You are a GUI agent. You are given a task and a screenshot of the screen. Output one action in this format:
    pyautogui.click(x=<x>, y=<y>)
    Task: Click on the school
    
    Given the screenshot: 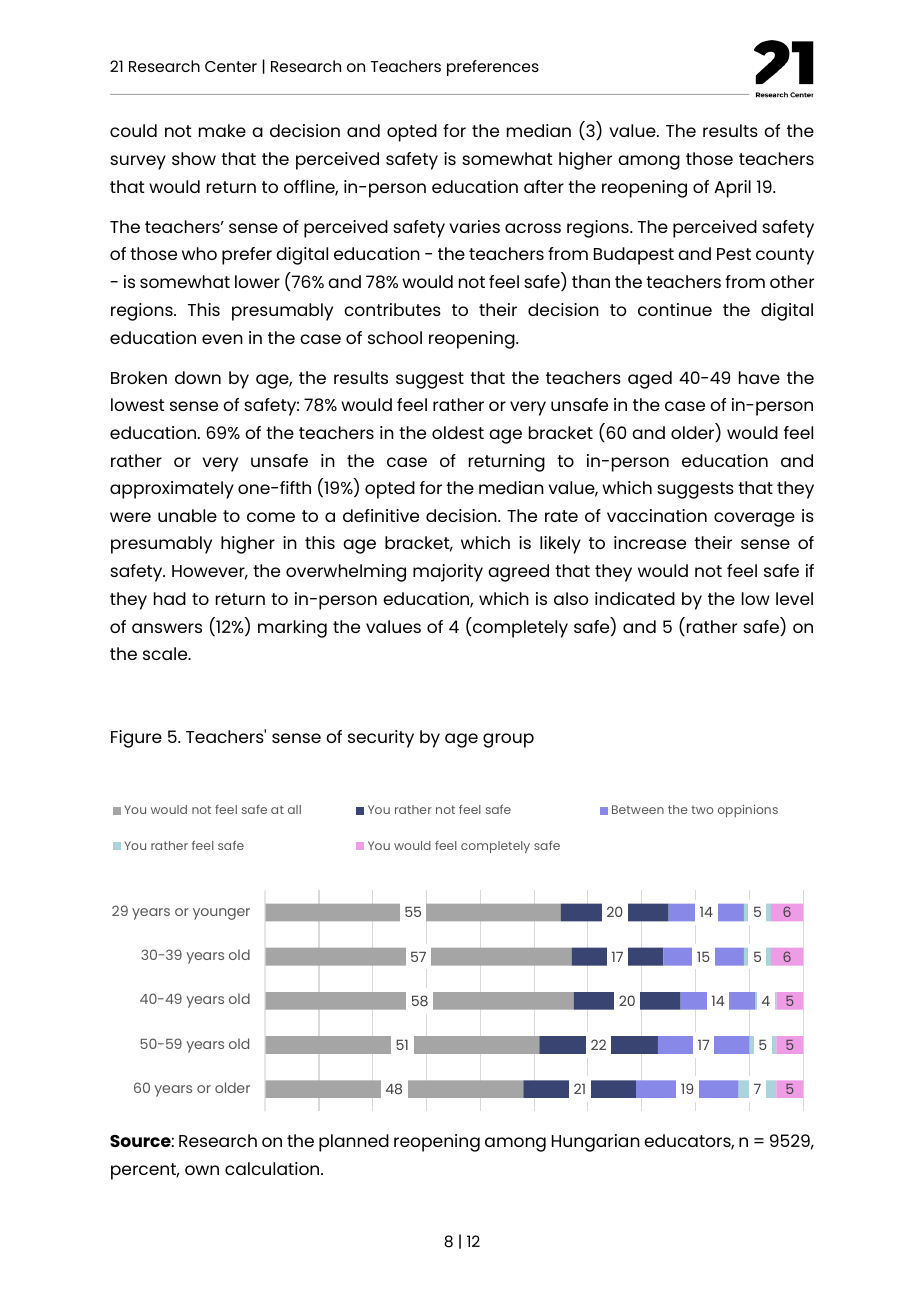 What is the action you would take?
    pyautogui.click(x=395, y=337)
